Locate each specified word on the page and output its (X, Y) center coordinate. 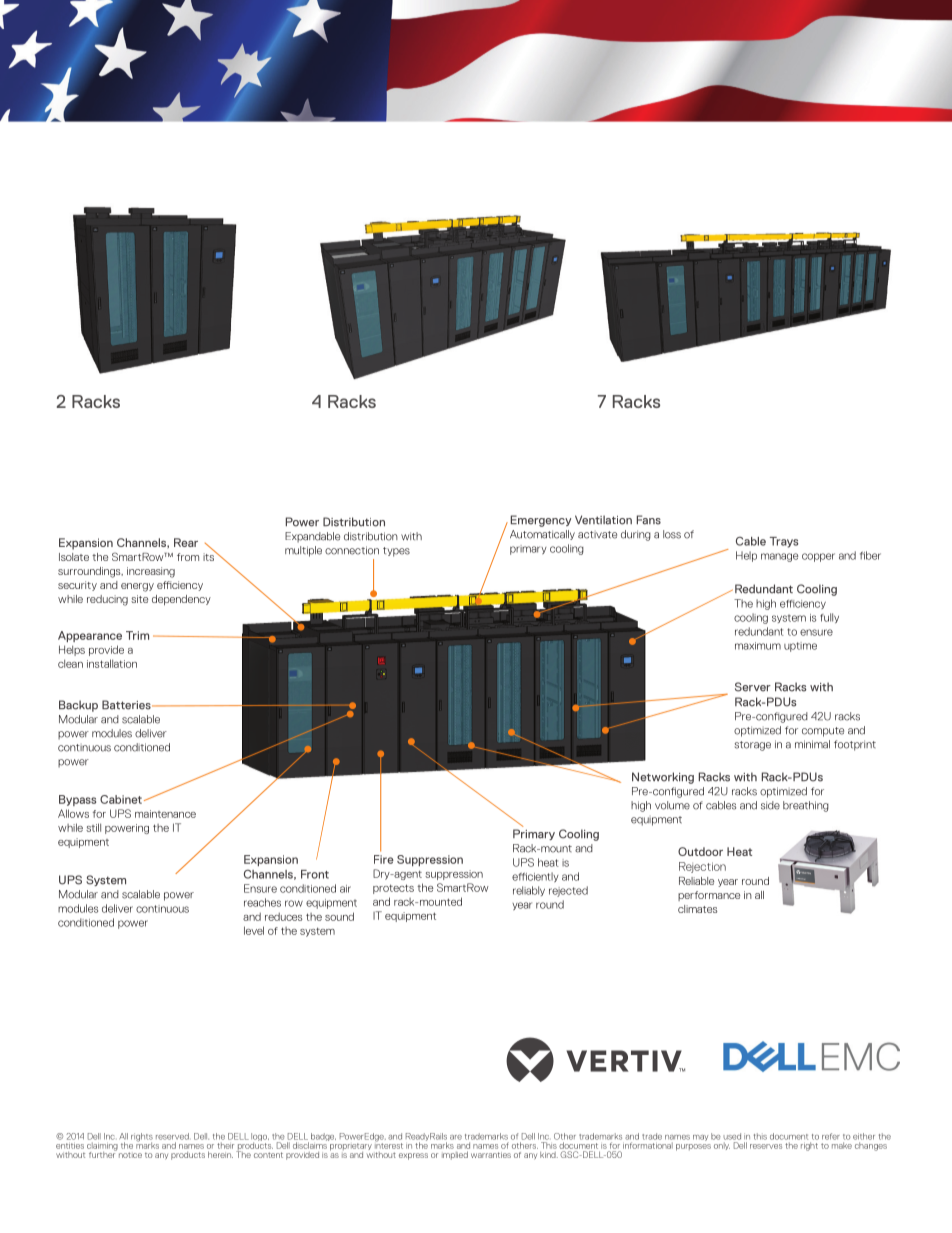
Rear (186, 542)
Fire (384, 859)
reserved (172, 1136)
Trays (784, 542)
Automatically (542, 535)
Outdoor (700, 851)
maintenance (165, 814)
